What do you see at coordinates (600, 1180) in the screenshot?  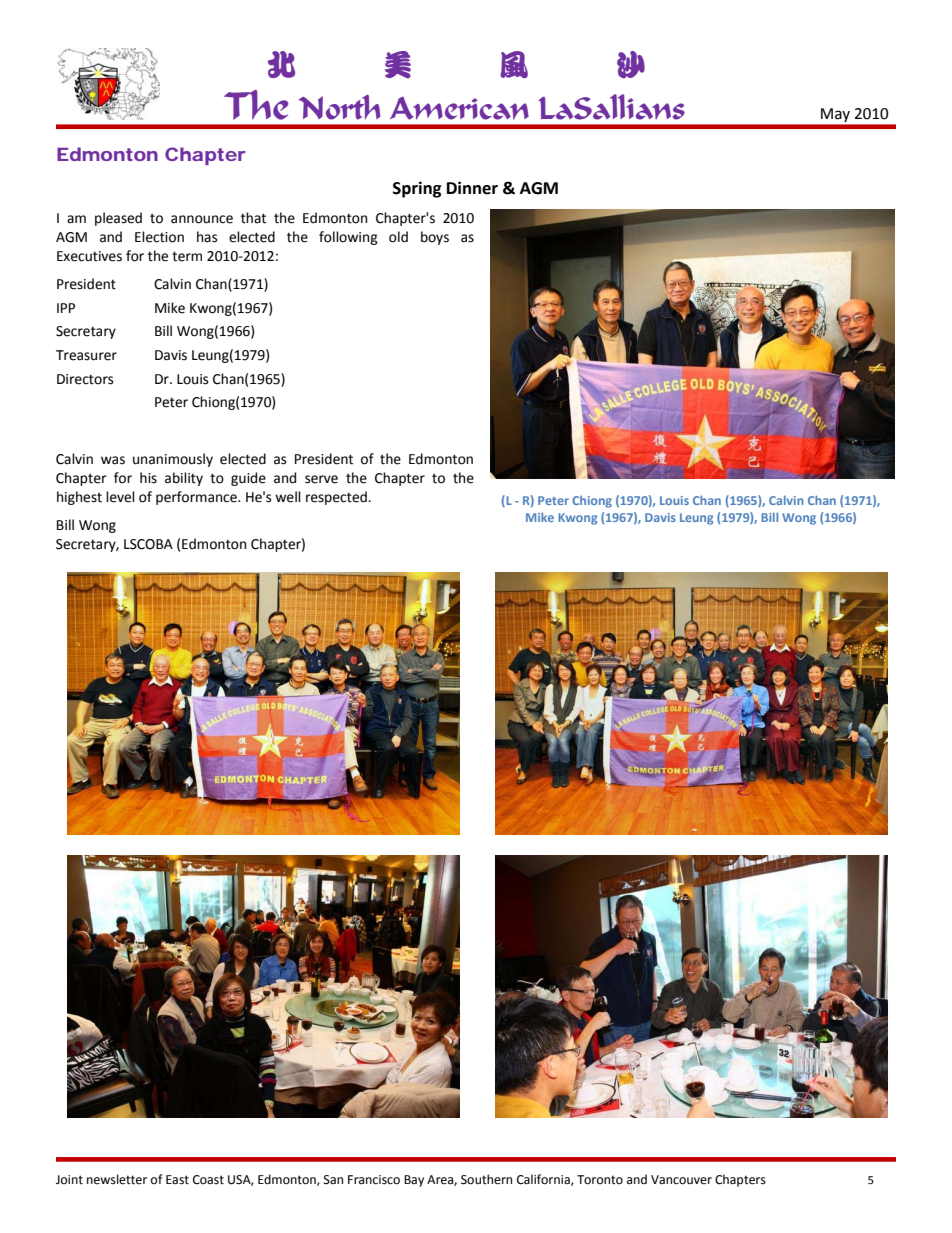 I see `Toronto` at bounding box center [600, 1180].
